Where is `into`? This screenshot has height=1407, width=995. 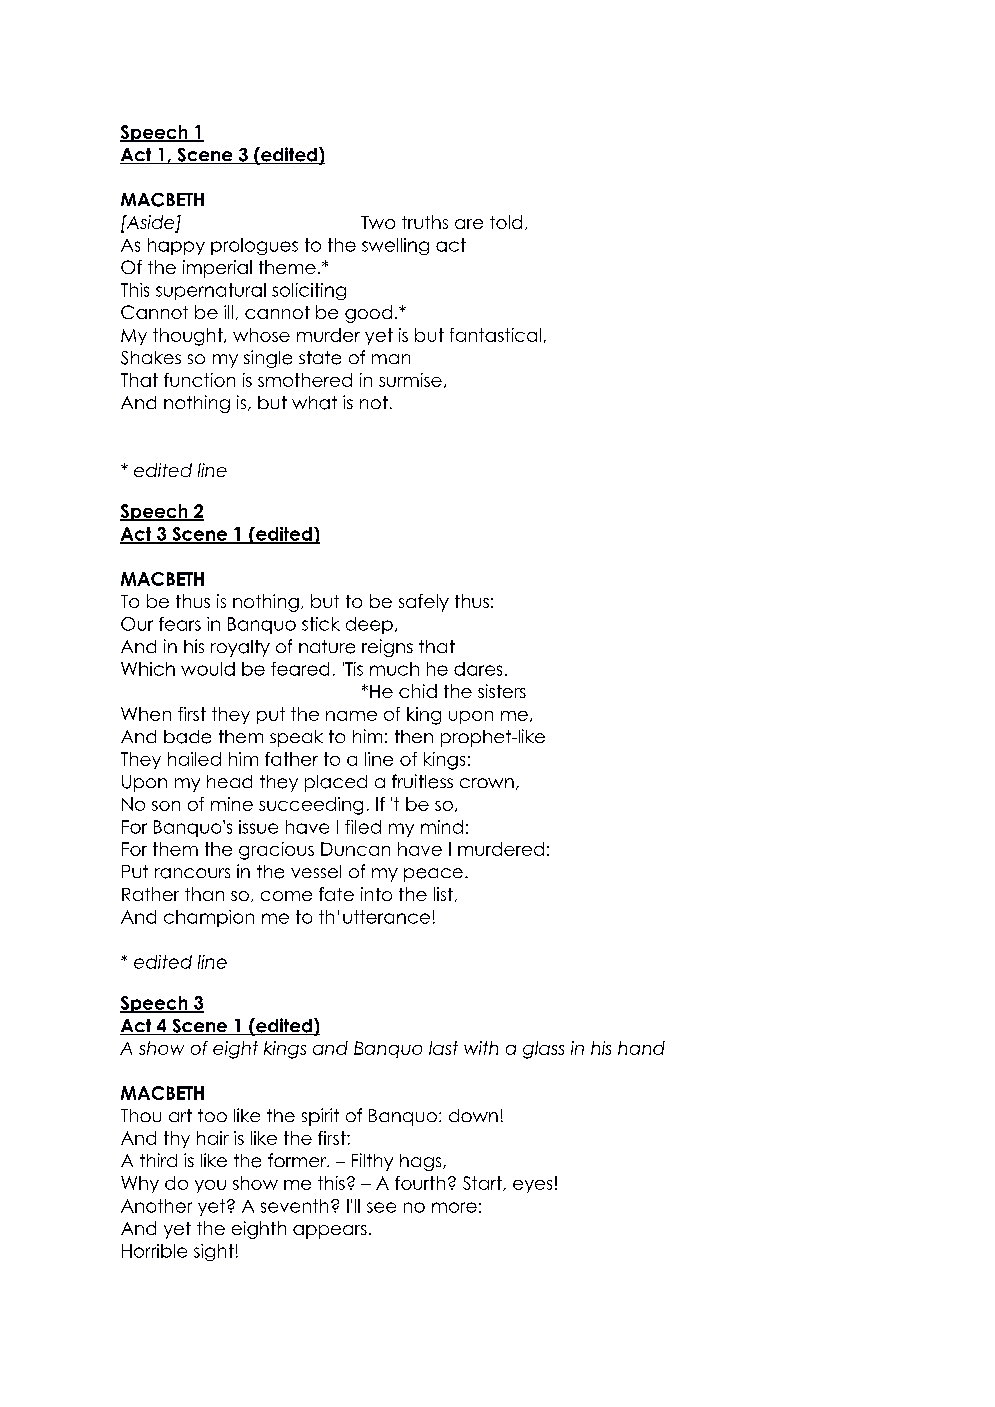 into is located at coordinates (376, 894).
